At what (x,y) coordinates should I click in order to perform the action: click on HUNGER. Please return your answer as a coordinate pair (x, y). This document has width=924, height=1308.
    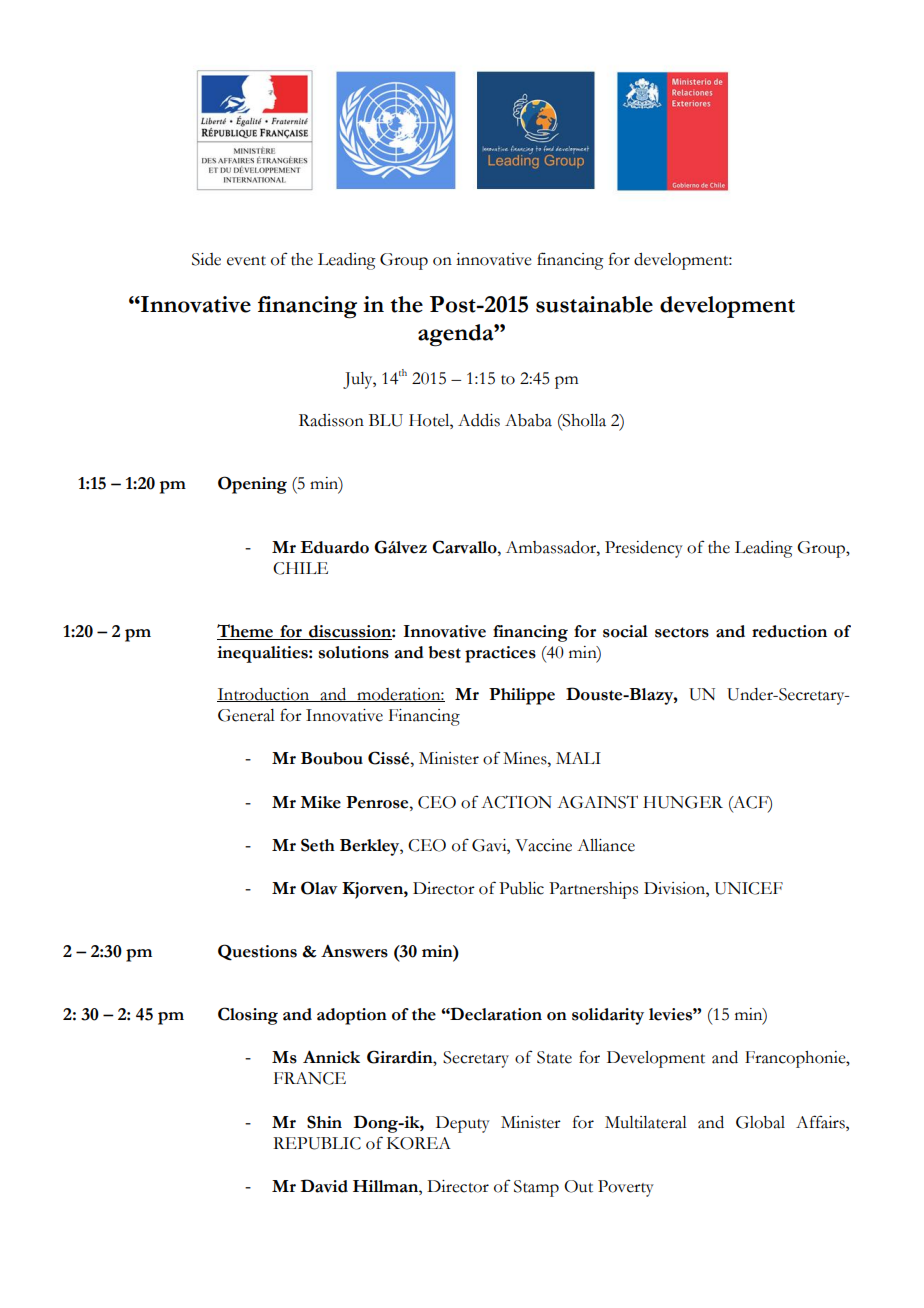
    Looking at the image, I should click on (683, 802).
